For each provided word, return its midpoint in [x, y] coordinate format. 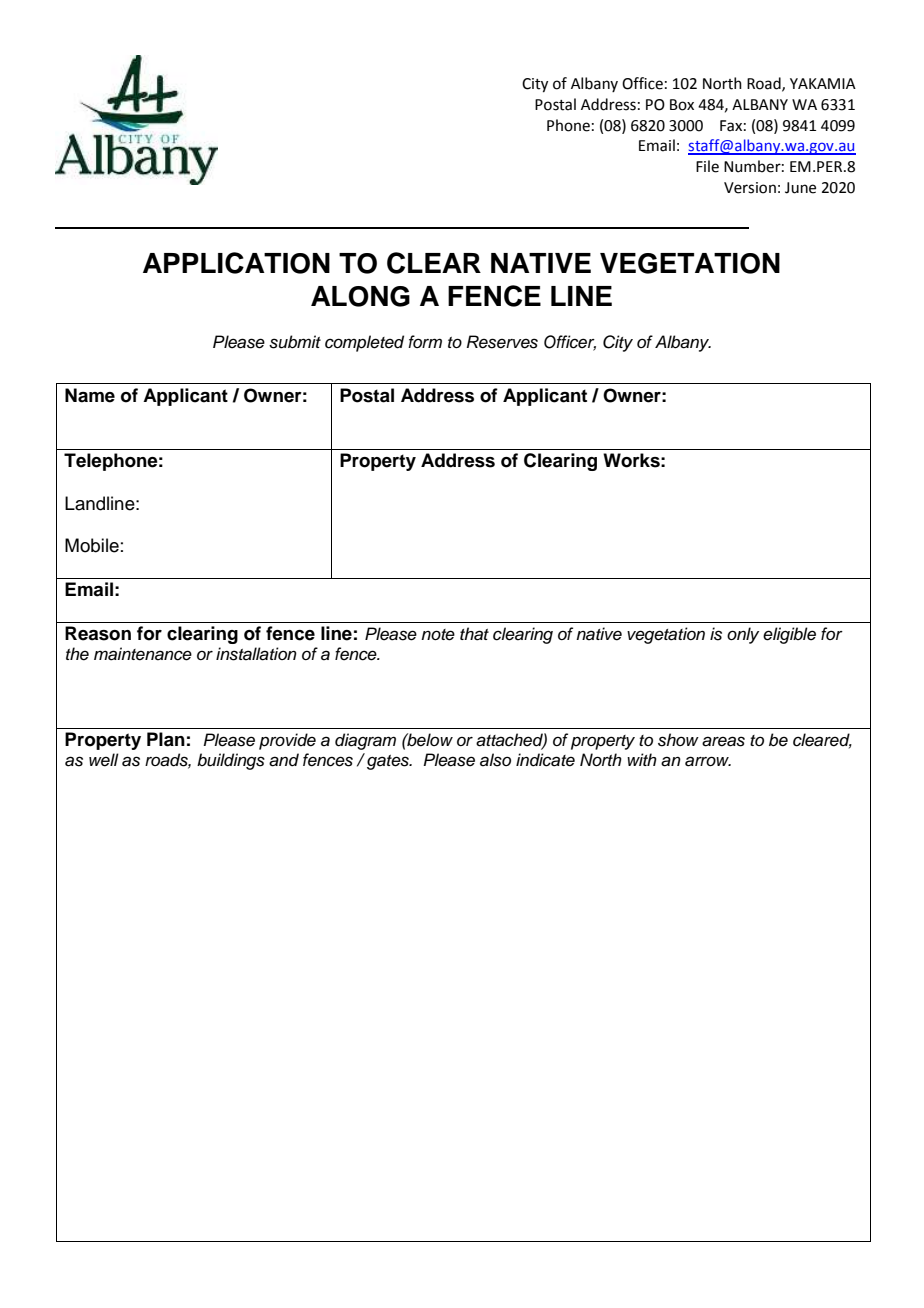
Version [750, 188]
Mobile [92, 545]
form [425, 341]
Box [682, 105]
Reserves [502, 342]
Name [90, 395]
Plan [166, 739]
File [707, 166]
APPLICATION [236, 263]
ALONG [360, 296]
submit [295, 342]
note [438, 635]
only [743, 635]
